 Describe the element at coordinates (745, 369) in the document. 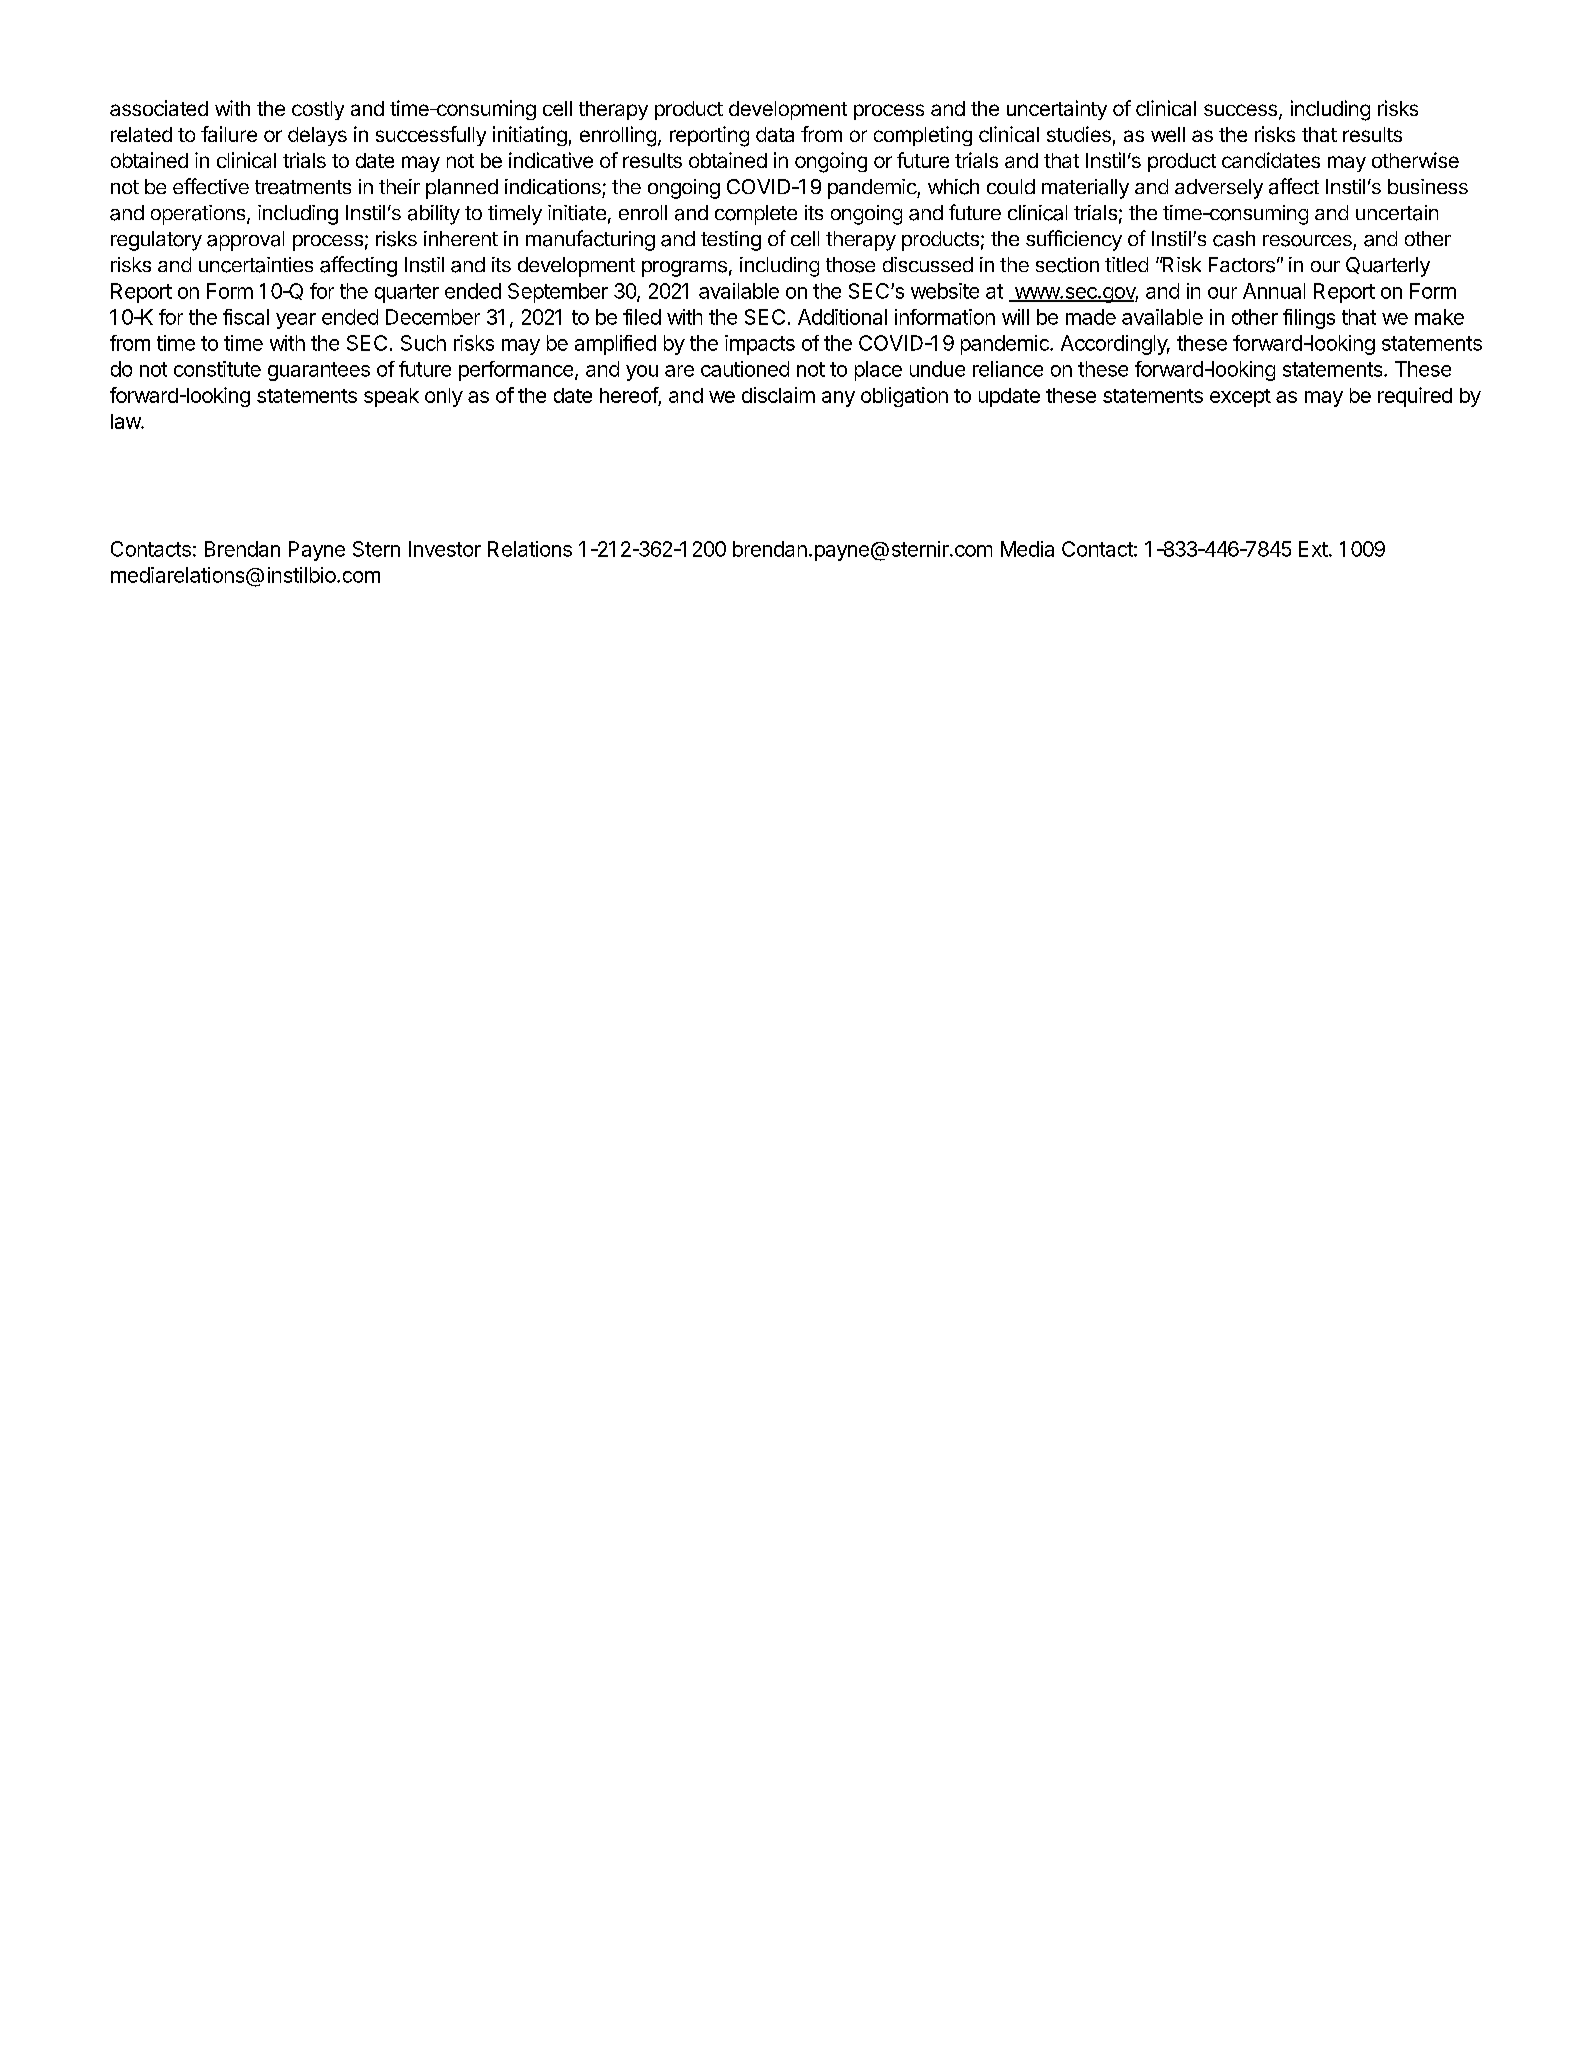

I see `cautioned` at that location.
